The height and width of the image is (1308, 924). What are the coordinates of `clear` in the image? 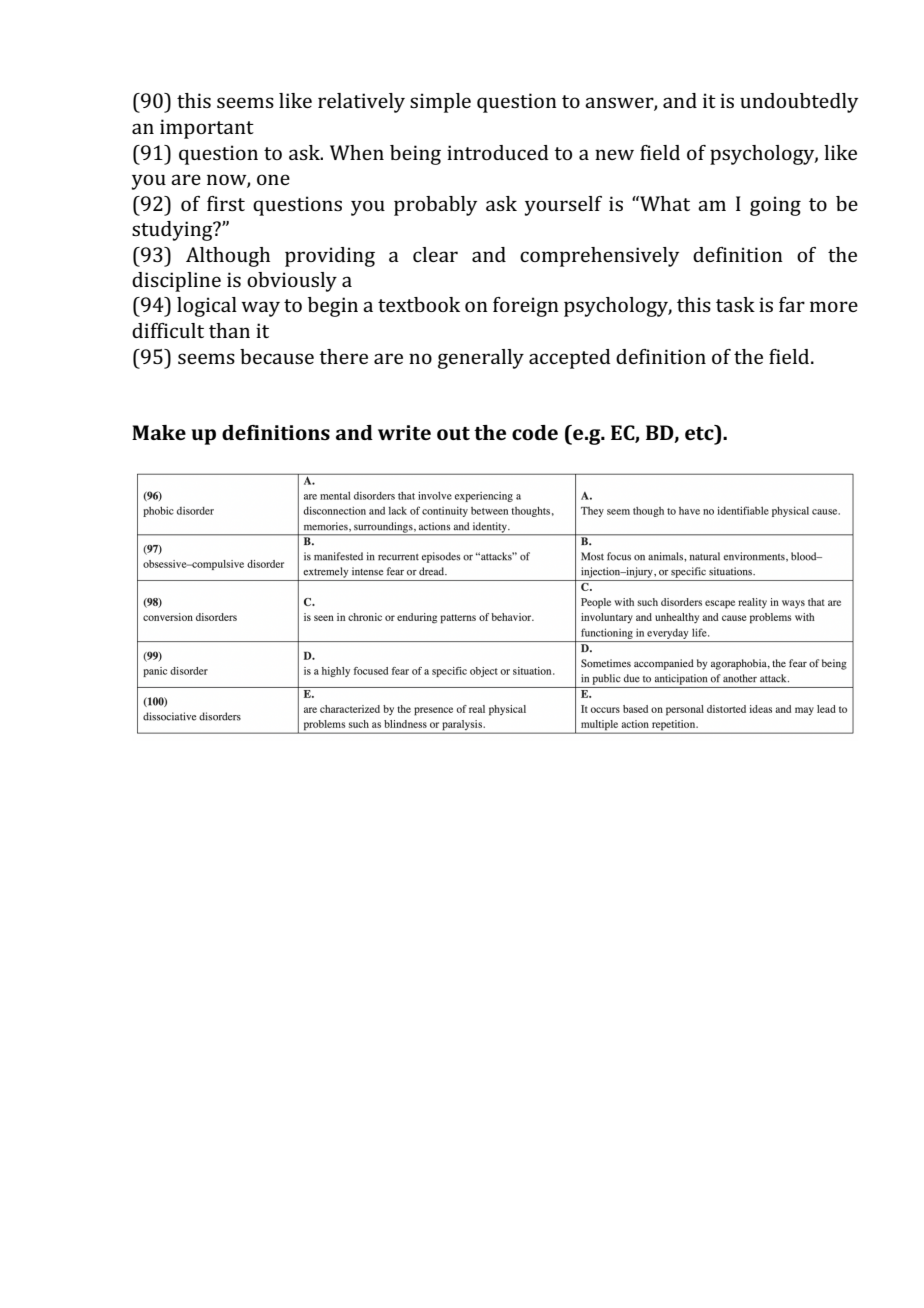 It's located at (435, 254).
